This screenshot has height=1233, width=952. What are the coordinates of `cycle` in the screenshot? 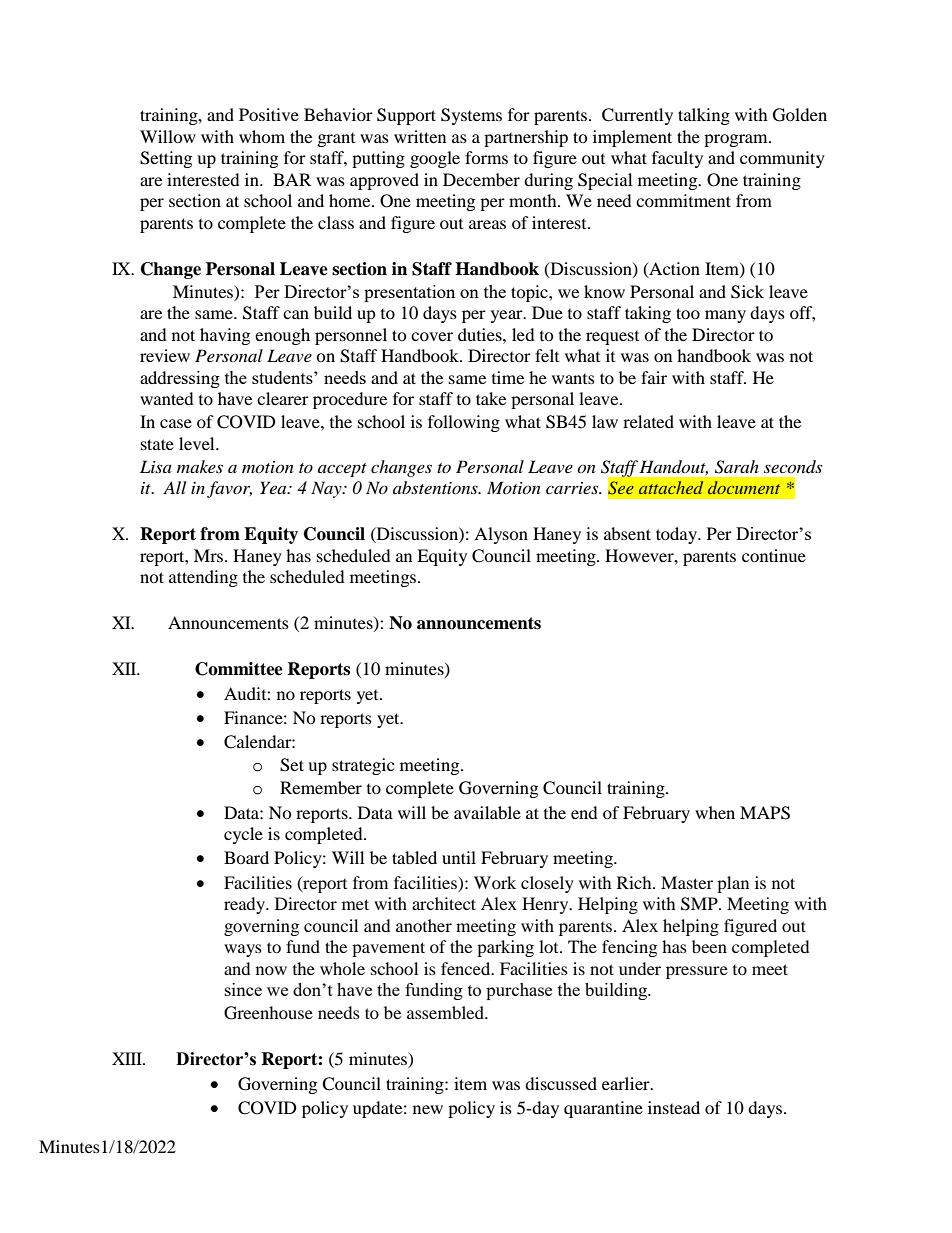 It's located at (243, 835).
